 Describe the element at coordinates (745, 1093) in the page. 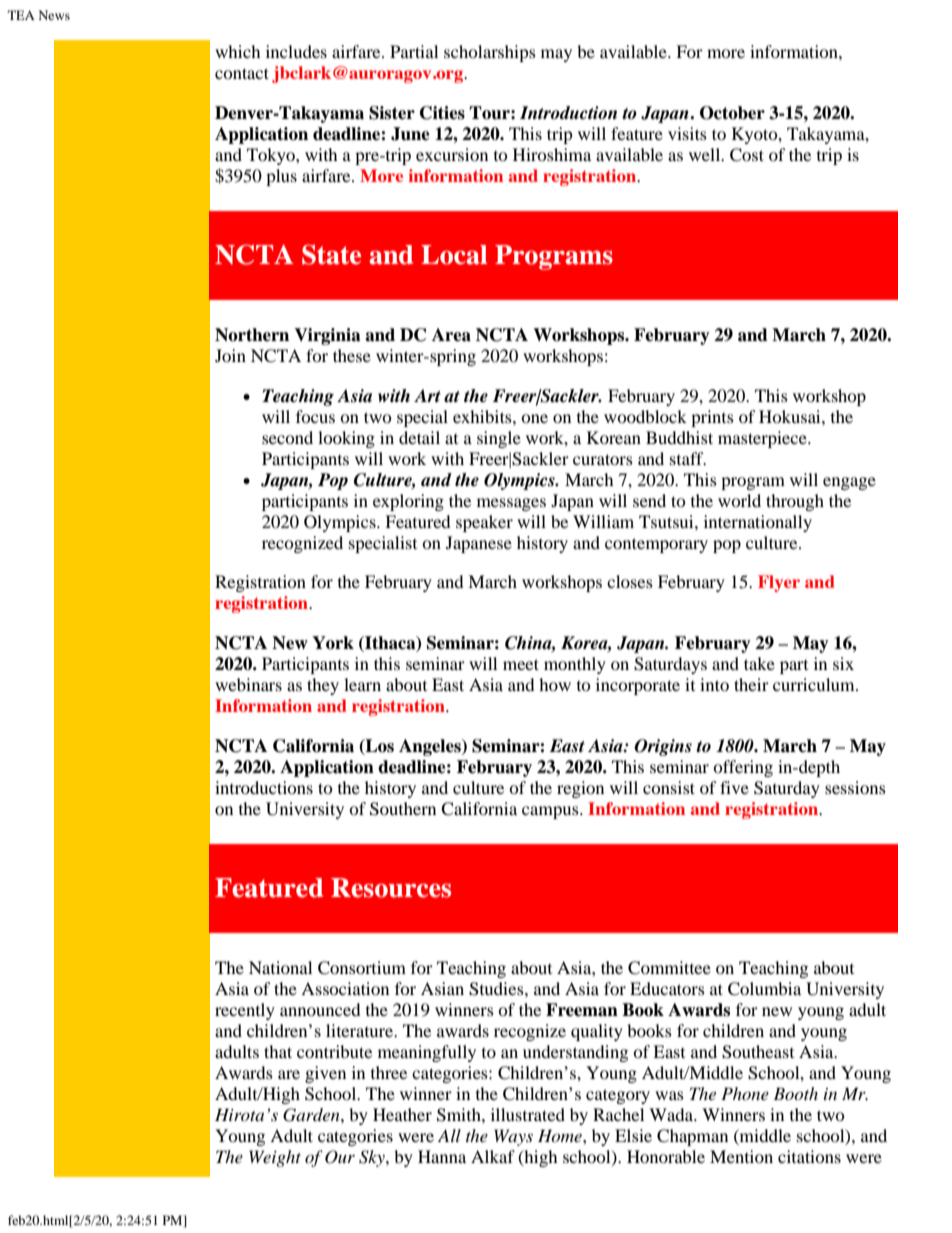

I see `Phone` at that location.
